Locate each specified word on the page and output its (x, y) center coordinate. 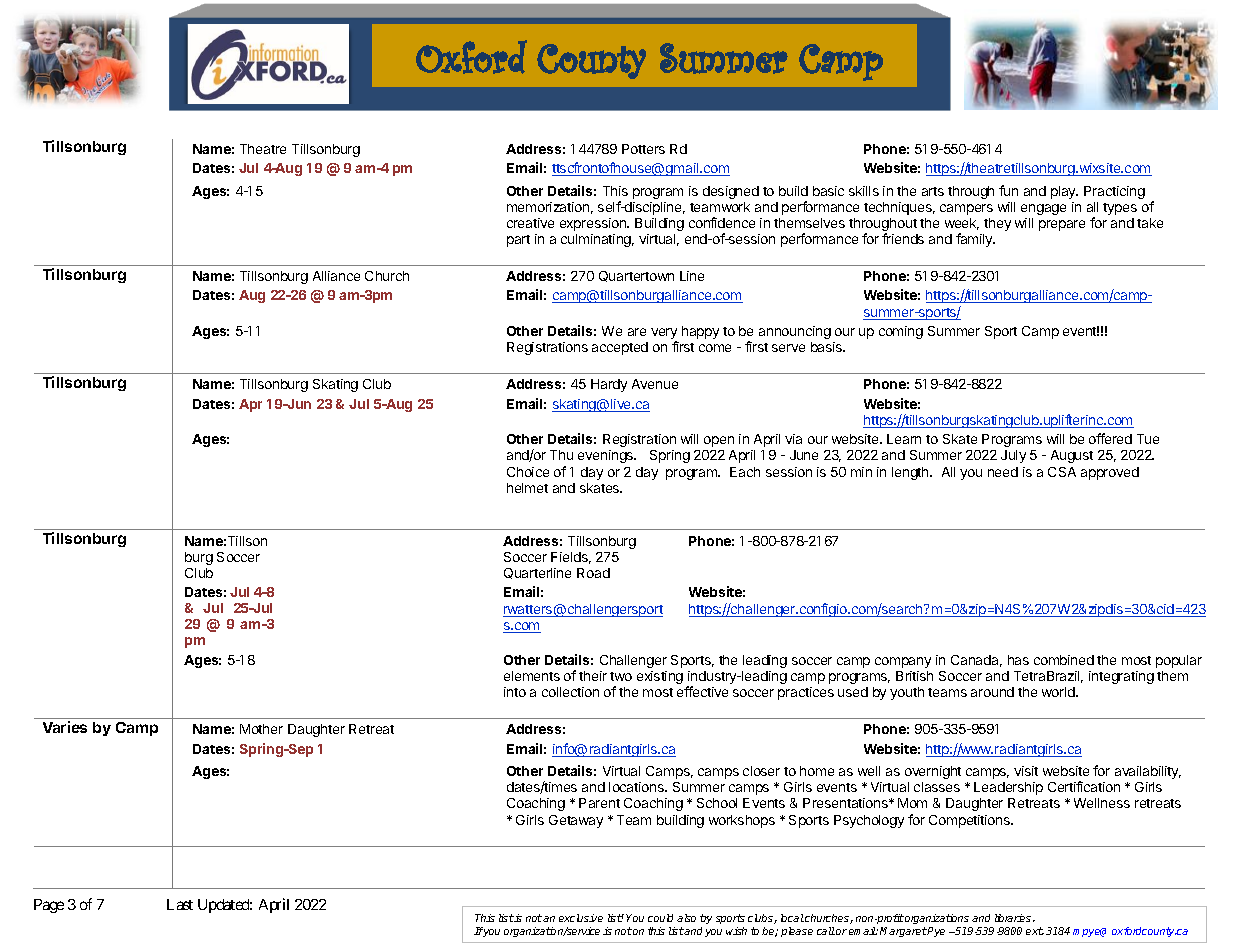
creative (530, 223)
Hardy (609, 385)
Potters (643, 149)
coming (901, 332)
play (1064, 192)
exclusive (581, 918)
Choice (528, 472)
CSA (1062, 472)
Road (593, 573)
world (1059, 692)
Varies (65, 727)
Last (180, 904)
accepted (620, 348)
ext (1035, 931)
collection (570, 692)
